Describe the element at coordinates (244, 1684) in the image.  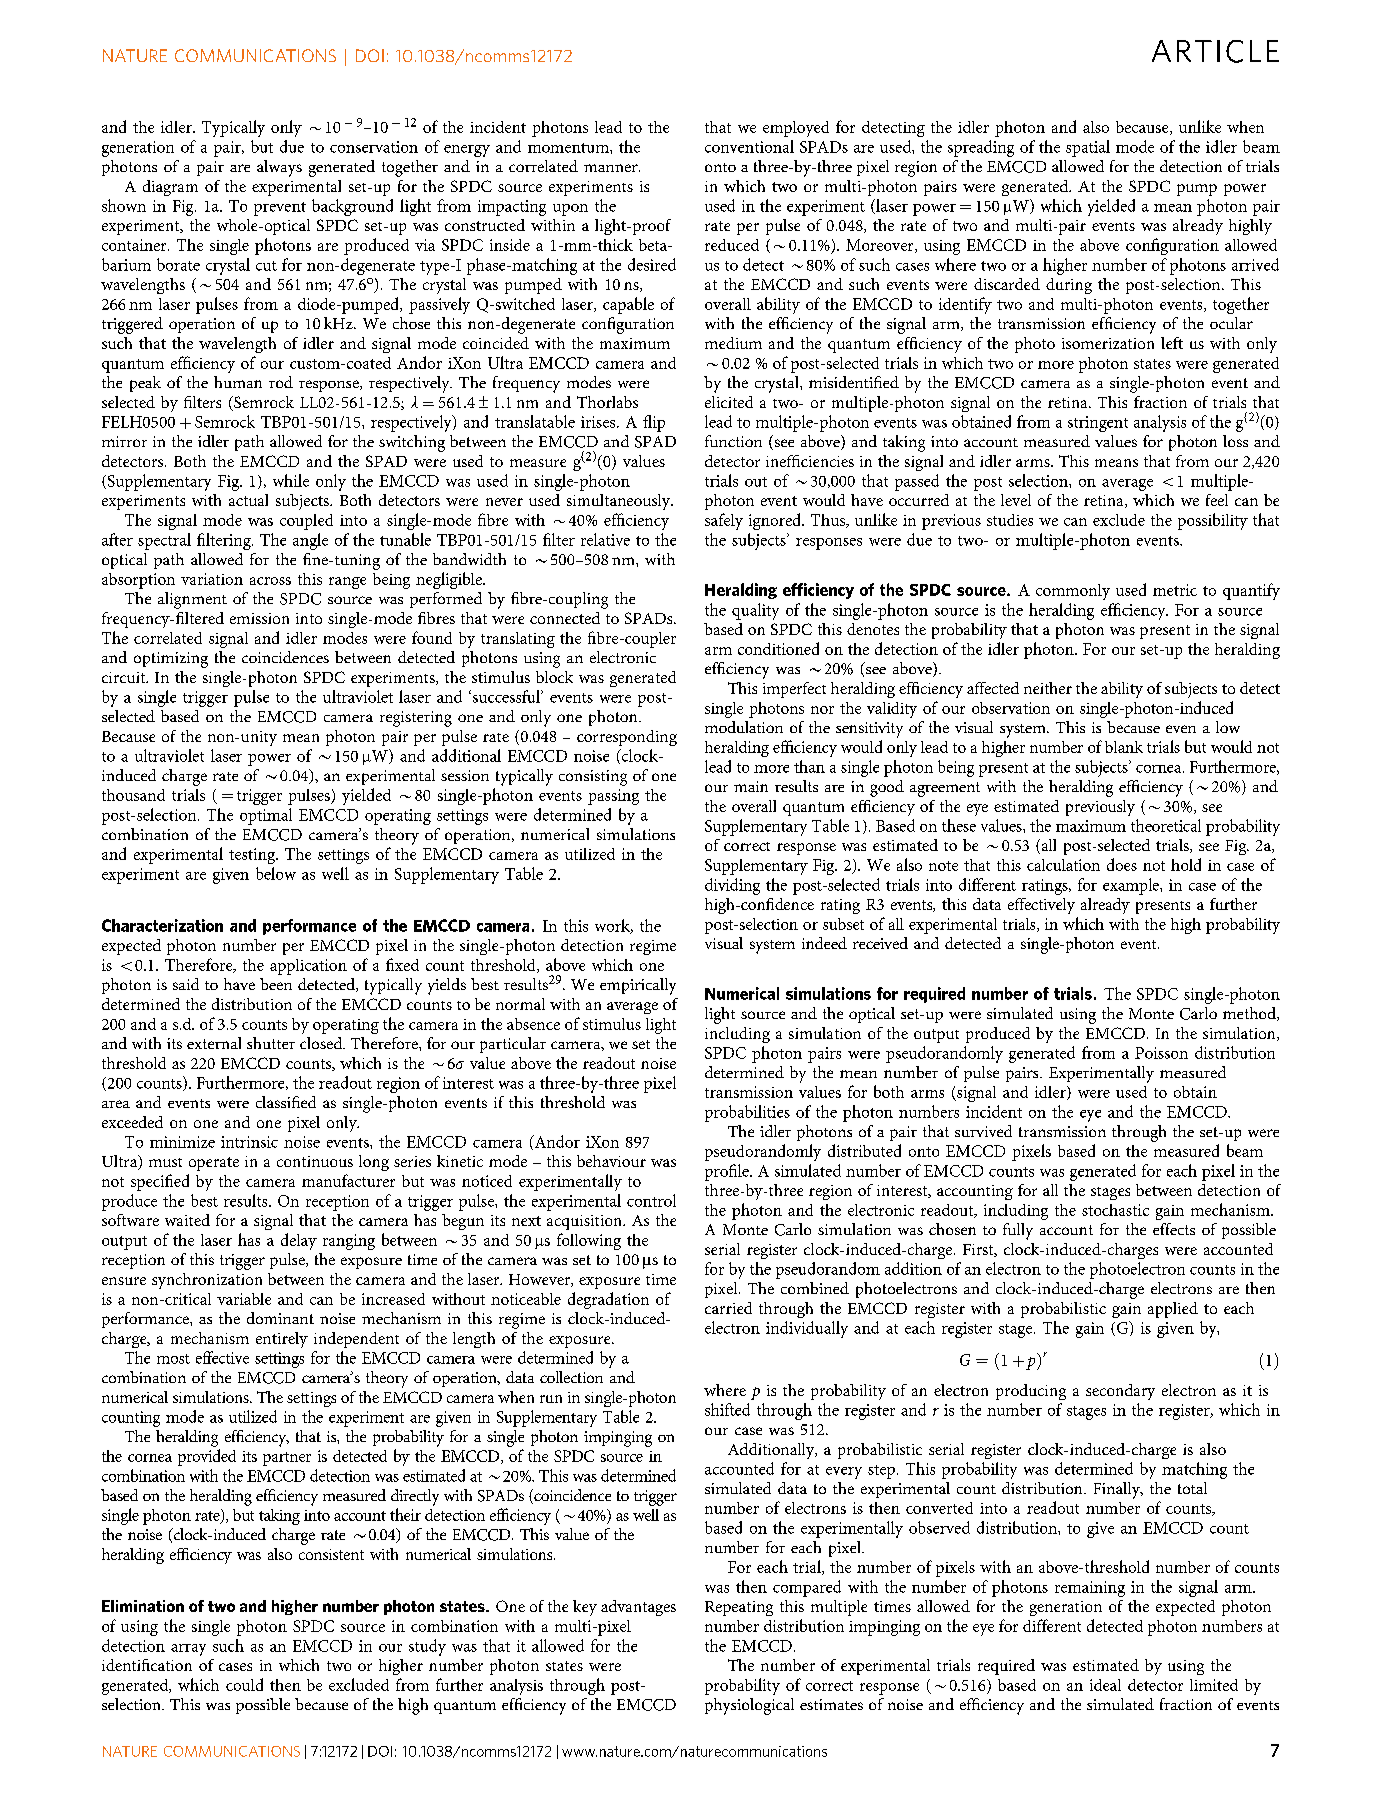
I see `could` at that location.
